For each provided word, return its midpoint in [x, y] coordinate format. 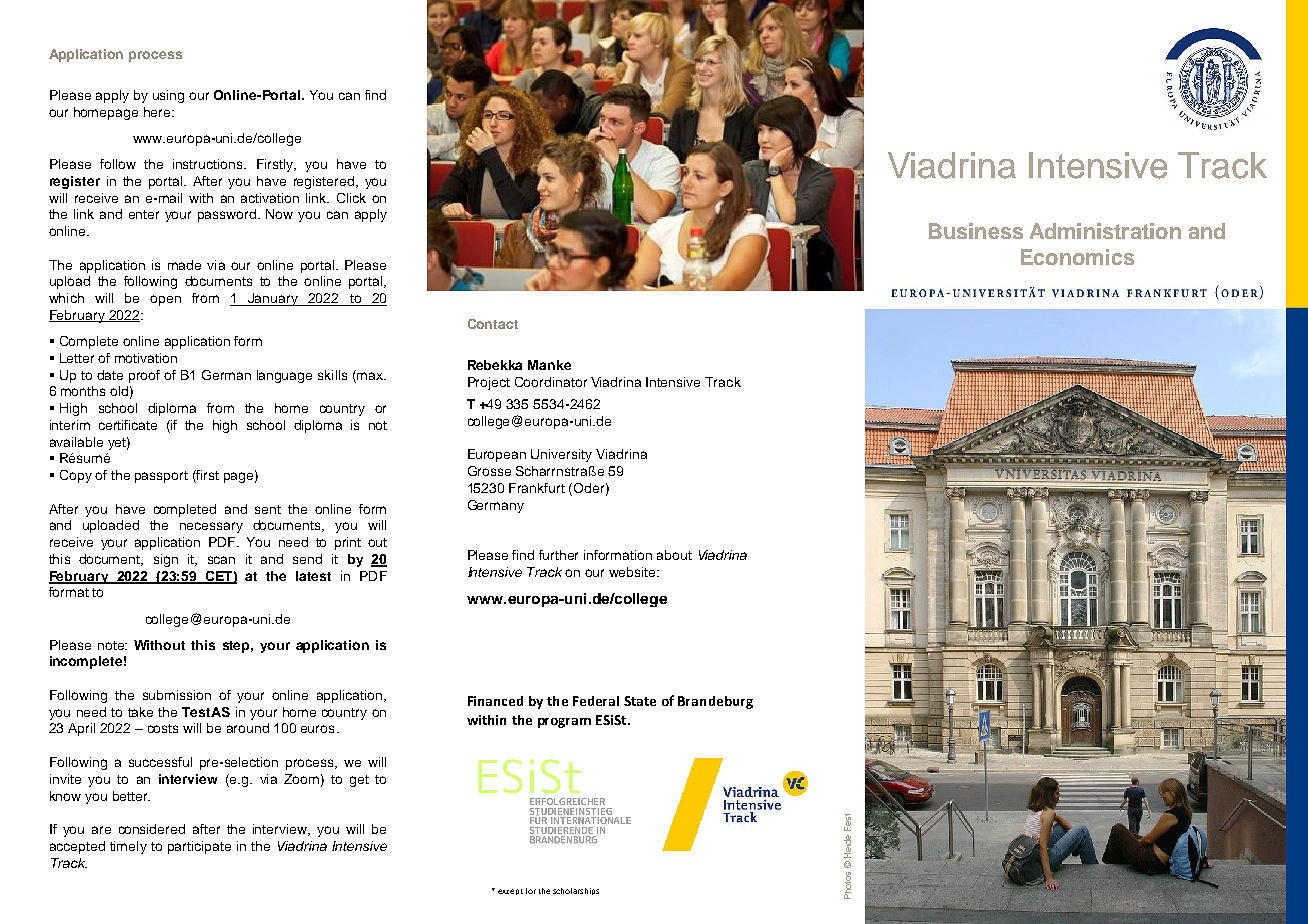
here [158, 112]
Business [976, 231]
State [640, 701]
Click [351, 198]
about [674, 555]
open [165, 300]
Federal [596, 701]
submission [177, 695]
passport [161, 477]
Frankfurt [537, 488]
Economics [1077, 257]
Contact [493, 324]
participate [199, 847]
